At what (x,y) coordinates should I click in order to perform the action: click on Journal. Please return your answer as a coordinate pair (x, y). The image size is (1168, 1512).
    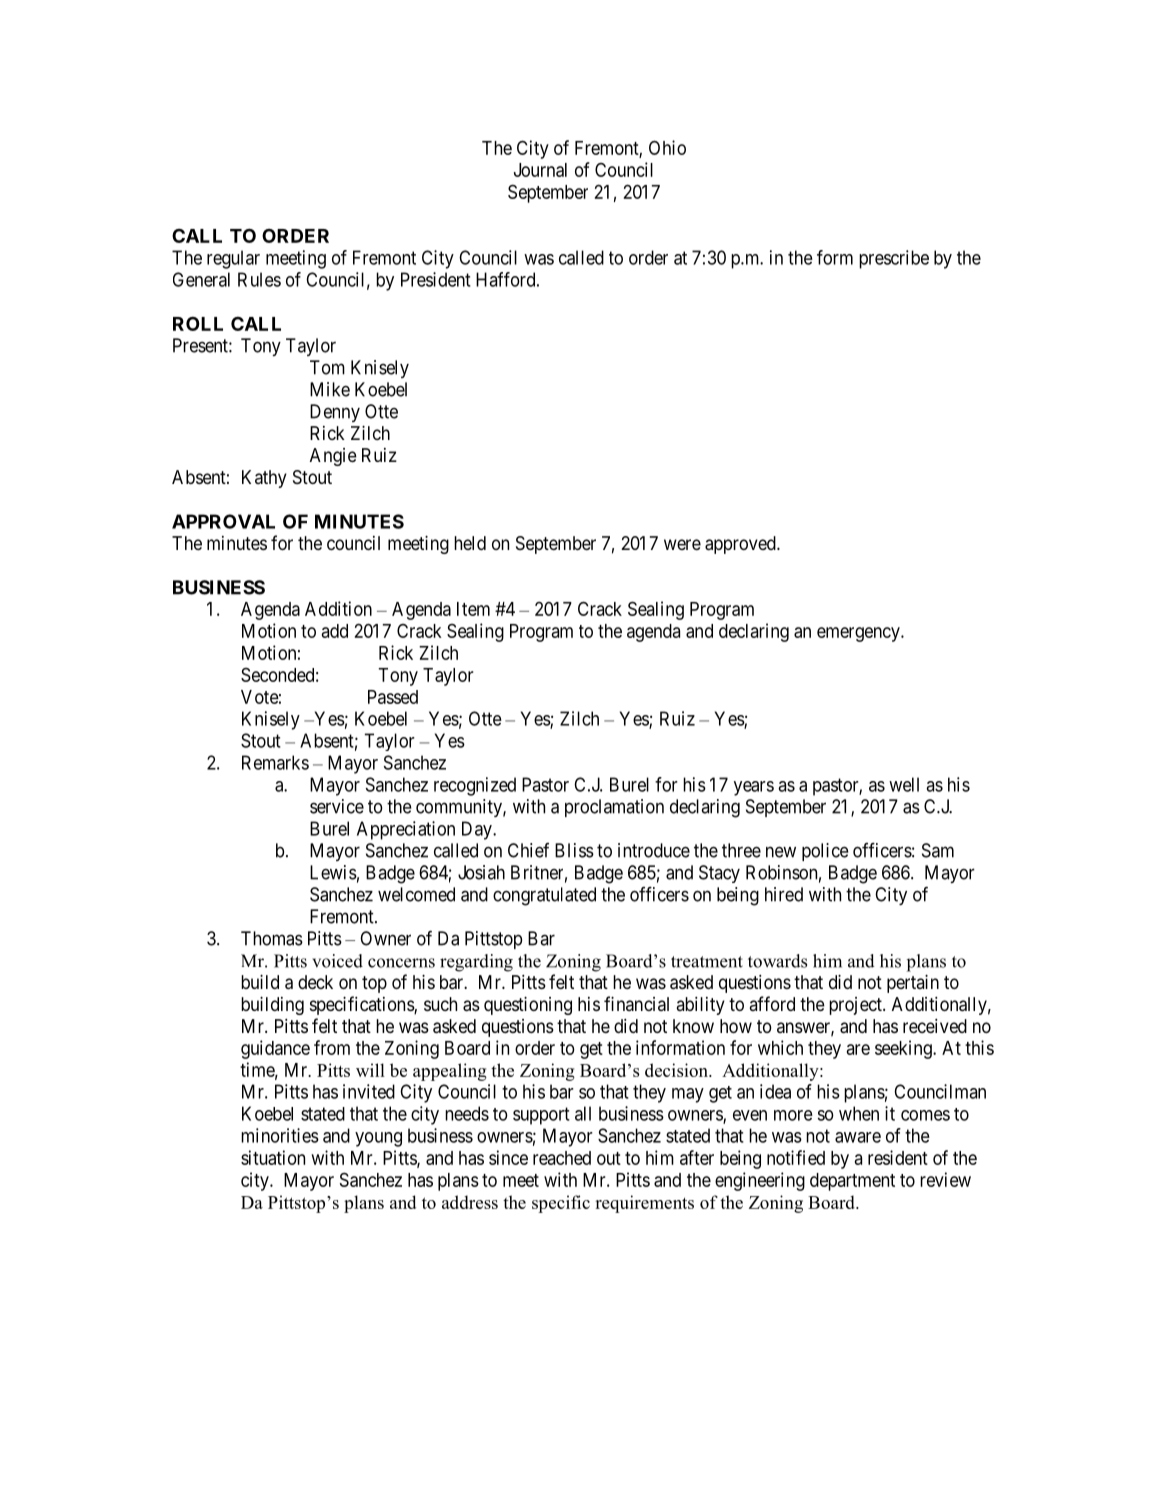
    Looking at the image, I should click on (540, 170).
